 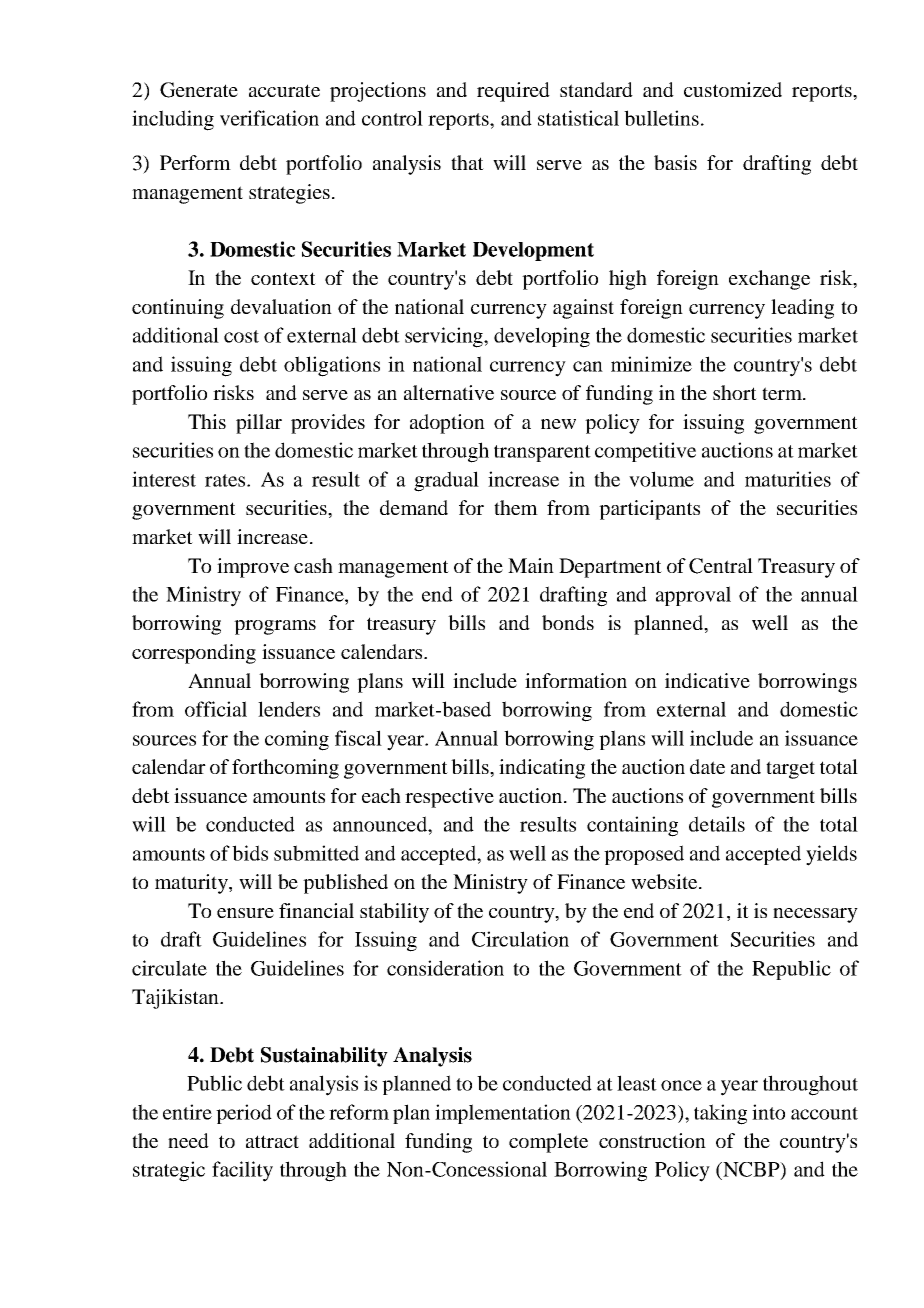 What do you see at coordinates (241, 336) in the page?
I see `cost` at bounding box center [241, 336].
